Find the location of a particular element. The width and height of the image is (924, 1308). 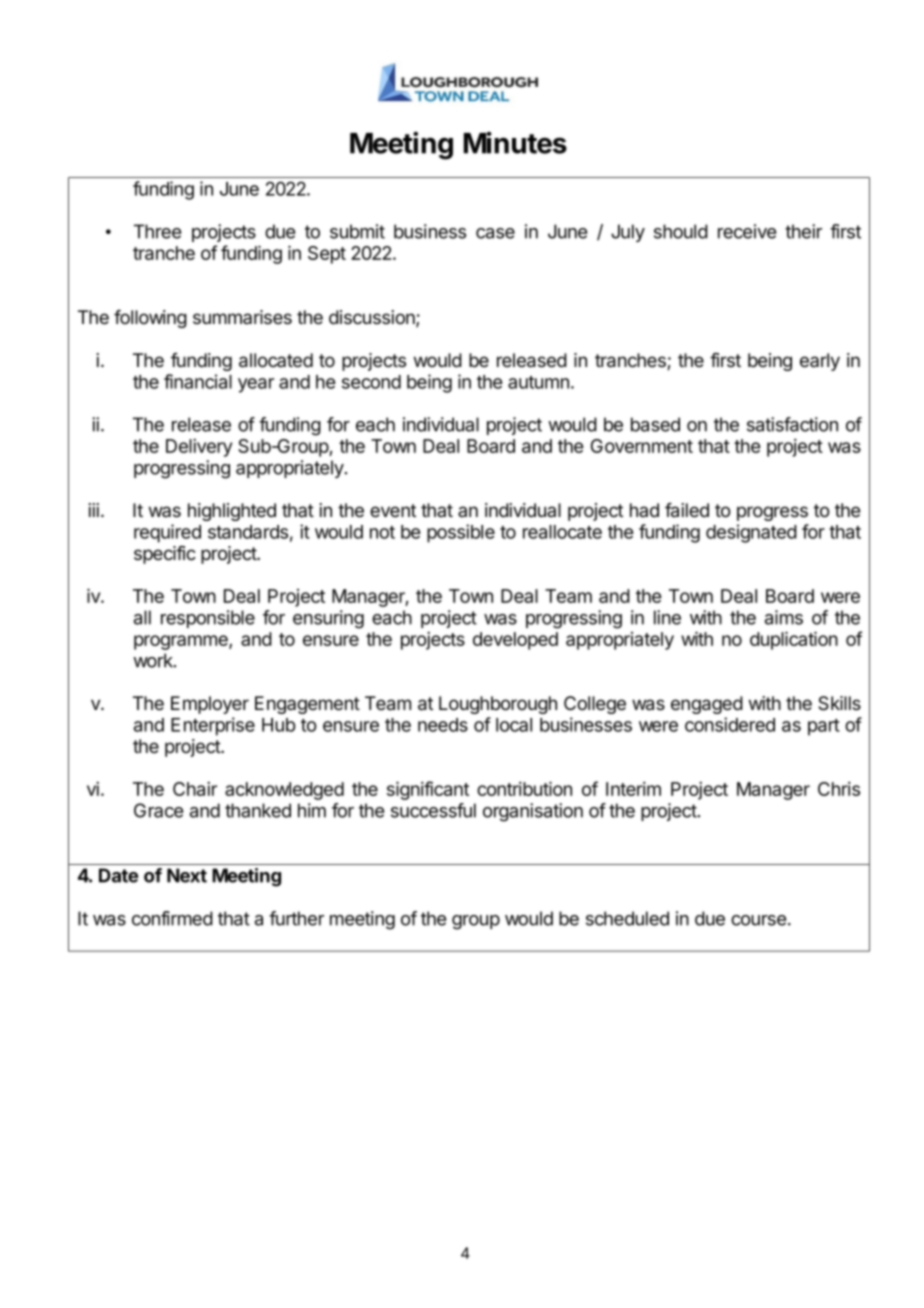

Employer is located at coordinates (210, 705).
